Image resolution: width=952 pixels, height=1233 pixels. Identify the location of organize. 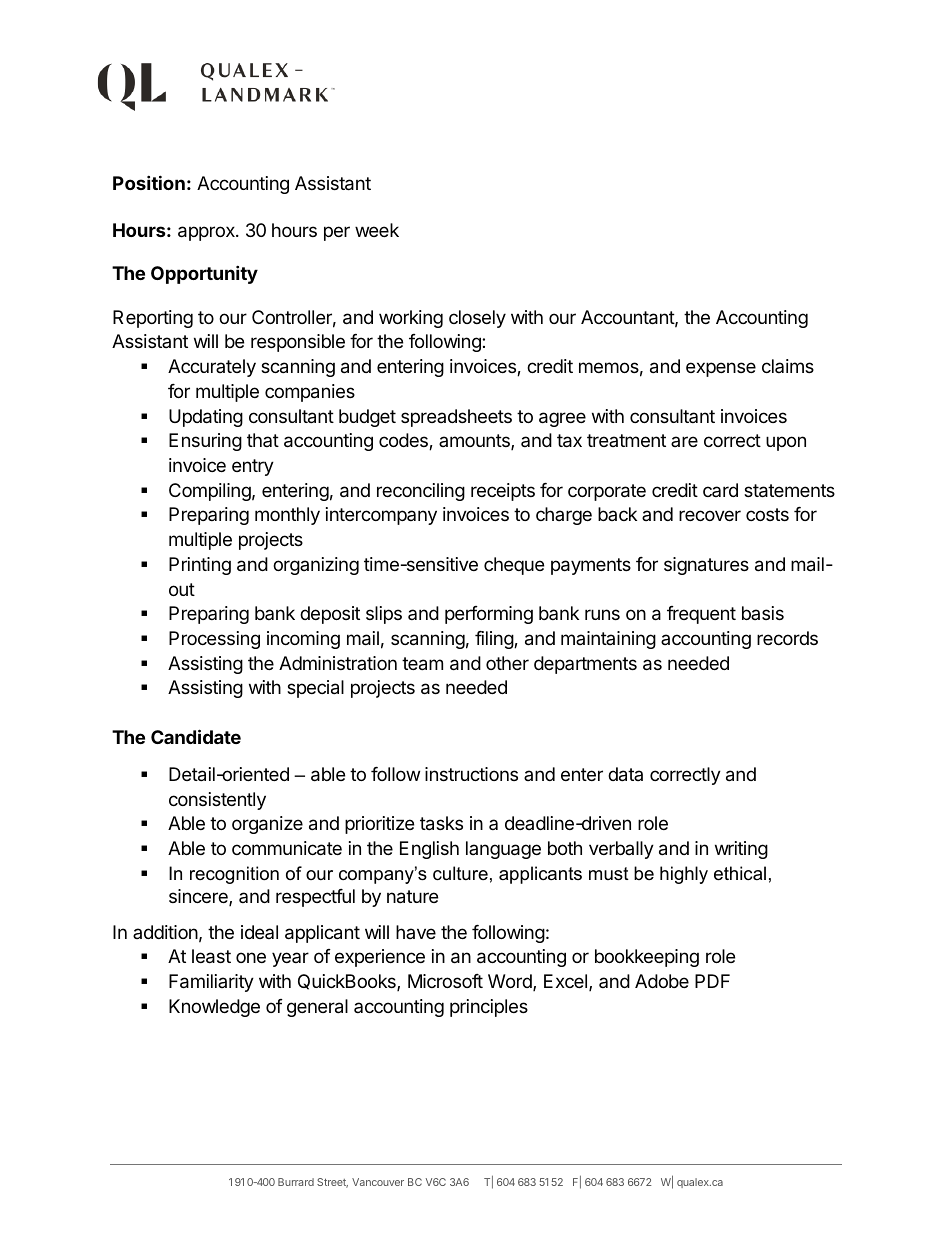
(267, 825).
